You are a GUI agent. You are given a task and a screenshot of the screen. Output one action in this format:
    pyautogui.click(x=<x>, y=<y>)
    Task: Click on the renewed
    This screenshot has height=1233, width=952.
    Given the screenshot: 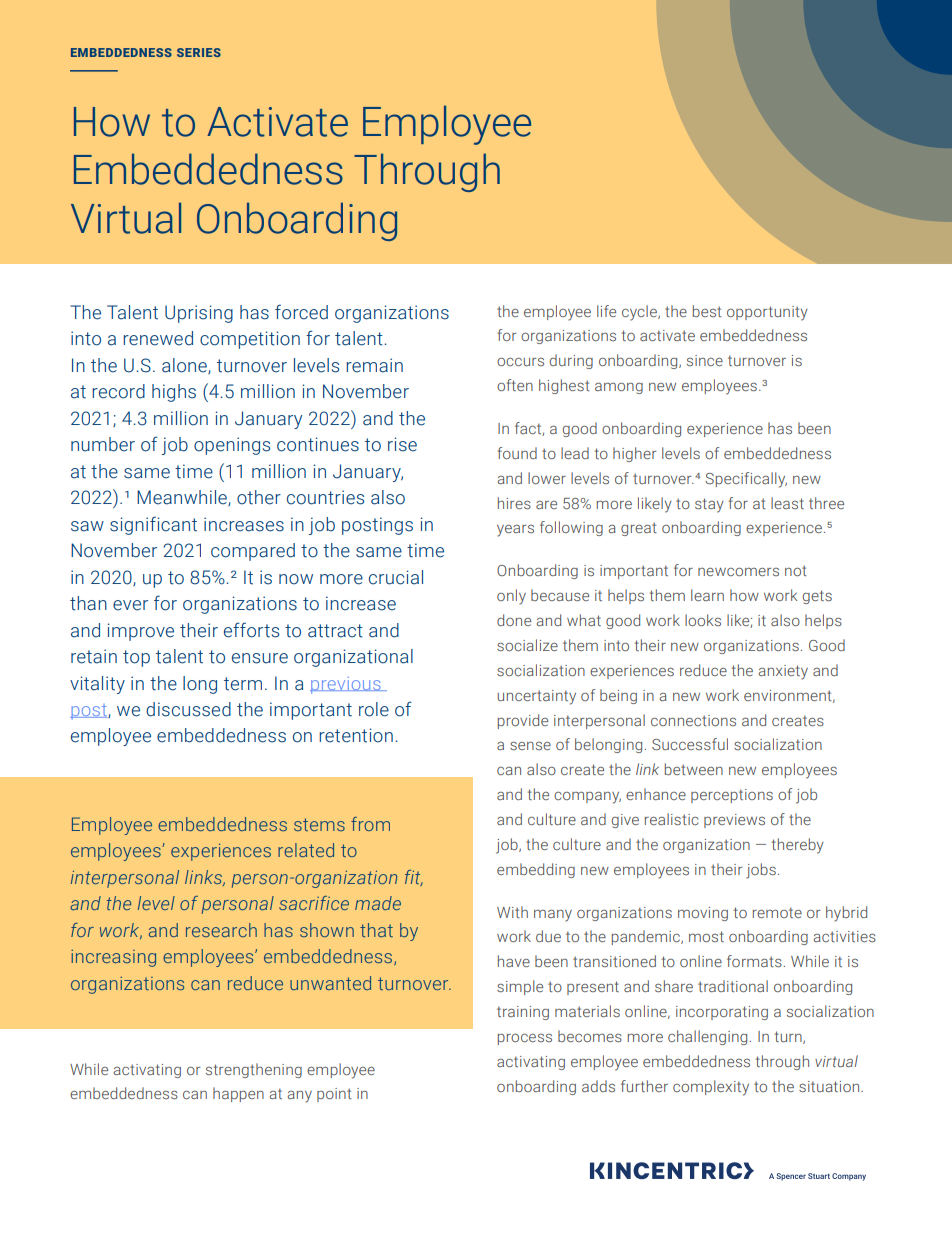 What is the action you would take?
    pyautogui.click(x=158, y=338)
